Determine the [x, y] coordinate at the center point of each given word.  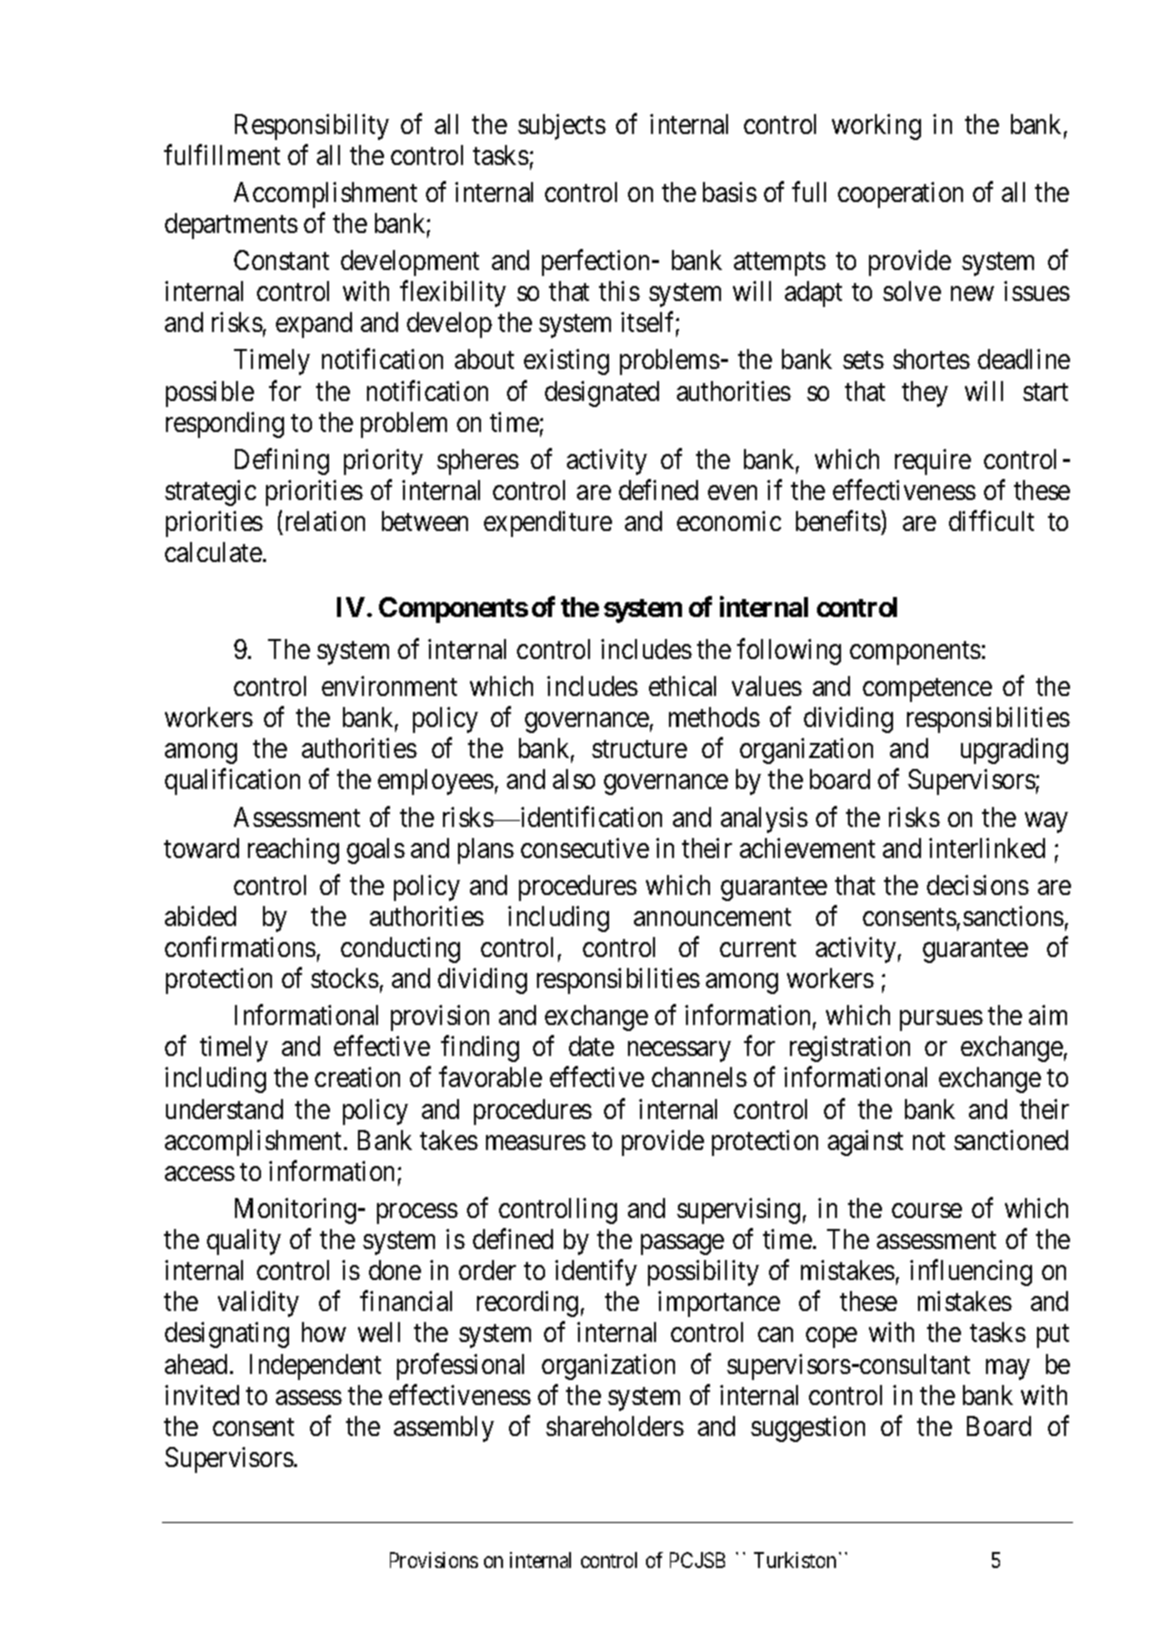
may [1008, 1369]
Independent [315, 1367]
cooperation [900, 195]
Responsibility [312, 127]
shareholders [615, 1426]
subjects [562, 127]
